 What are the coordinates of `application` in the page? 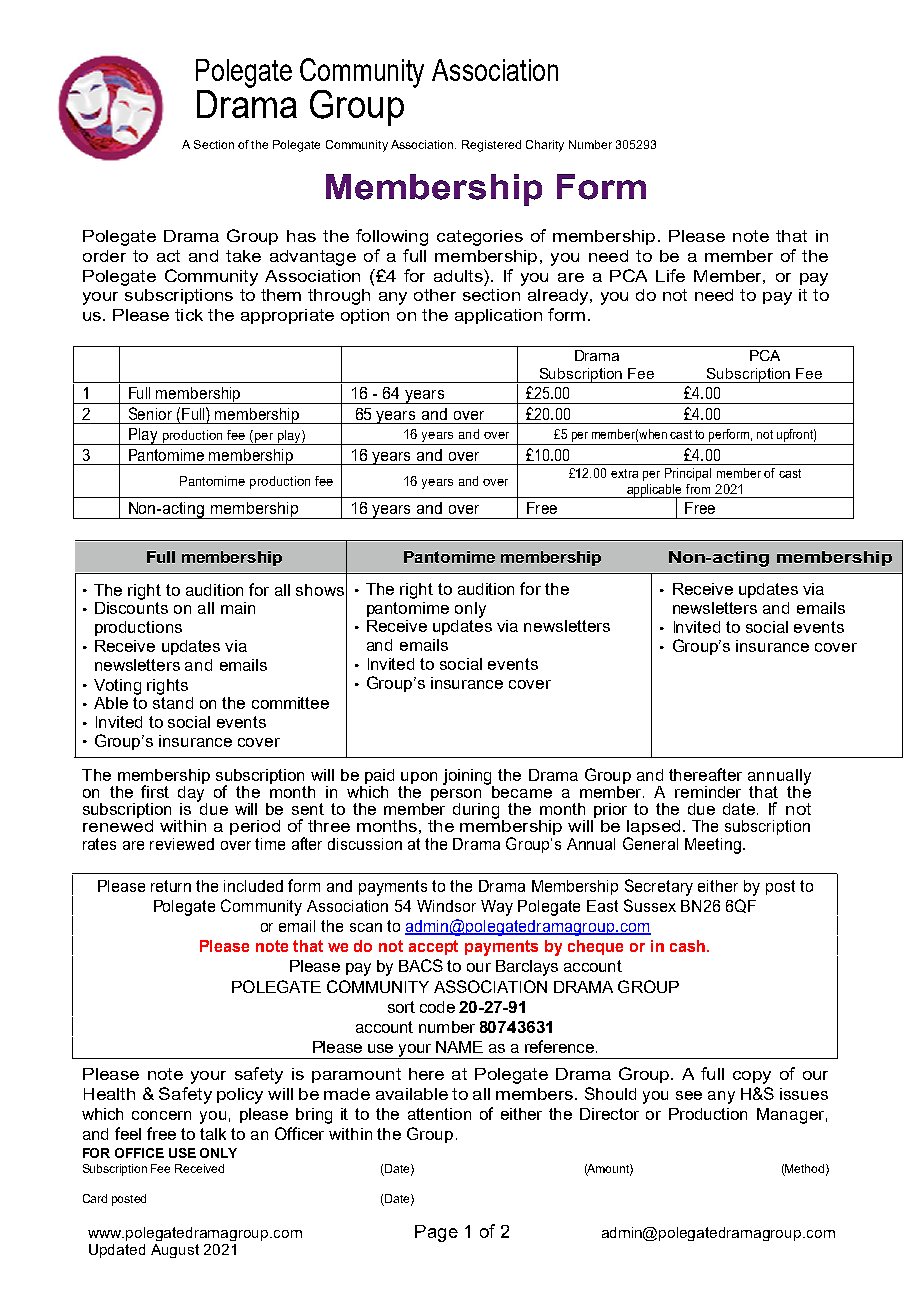 It's located at (498, 316).
